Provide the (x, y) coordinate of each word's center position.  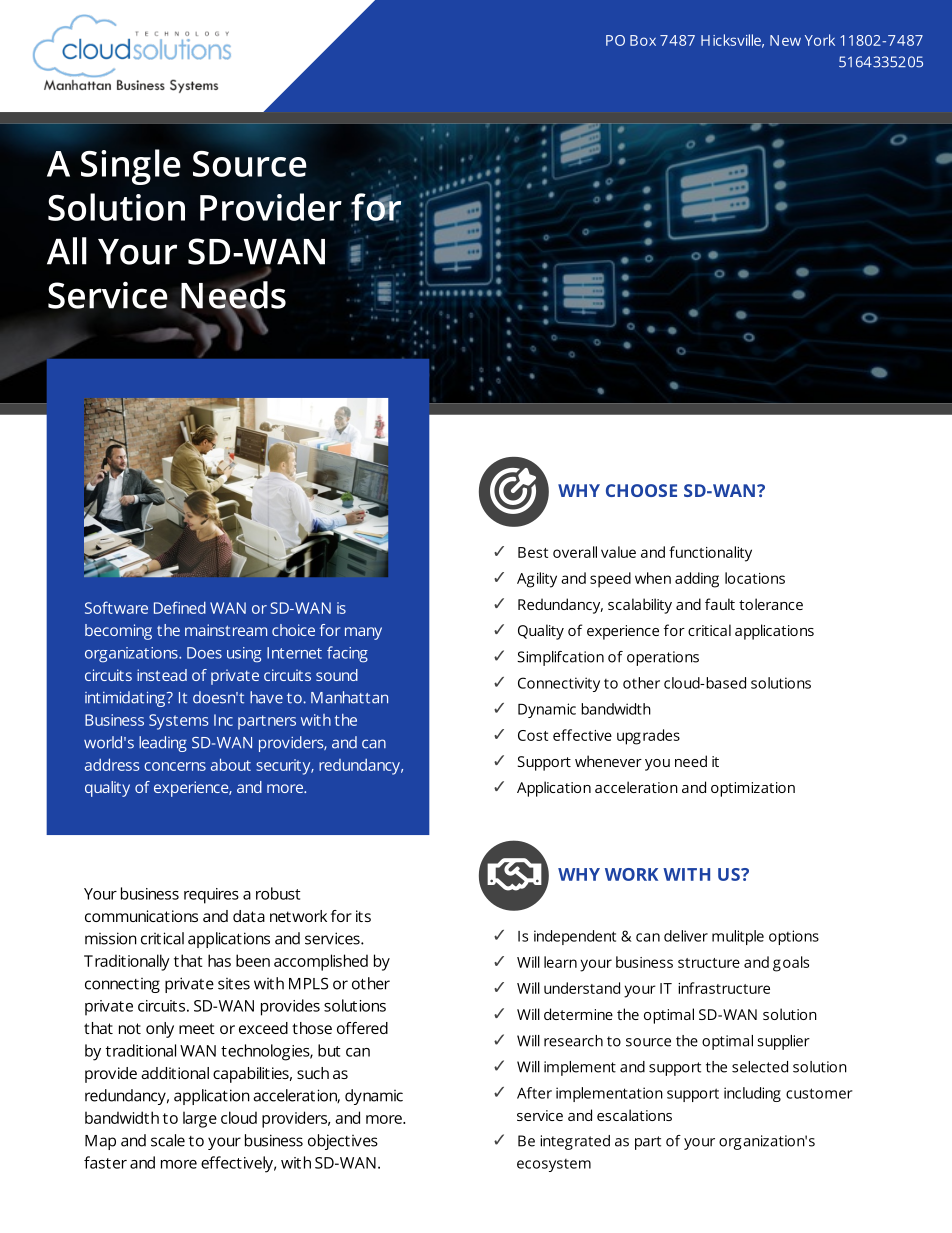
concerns (175, 766)
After (534, 1093)
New (785, 40)
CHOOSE (641, 490)
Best (533, 552)
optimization (753, 789)
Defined (180, 607)
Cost (533, 735)
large (200, 1119)
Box (643, 40)
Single (131, 167)
